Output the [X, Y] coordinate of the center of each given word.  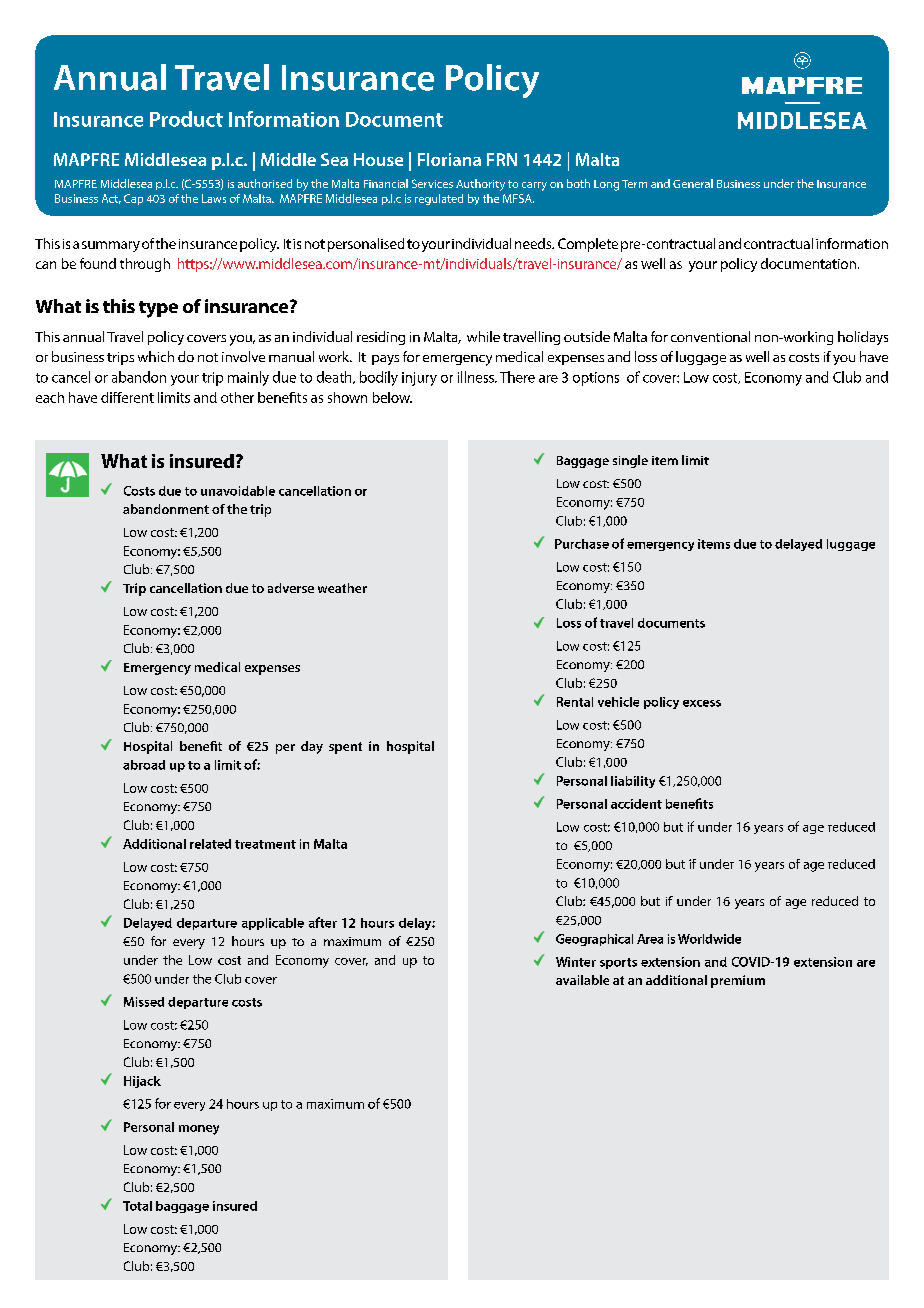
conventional [710, 336]
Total [137, 1206]
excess [702, 703]
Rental [575, 702]
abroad [144, 765]
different [127, 397]
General [693, 183]
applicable [273, 924]
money [199, 1130]
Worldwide [709, 939]
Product [186, 119]
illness [477, 377]
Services [432, 183]
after [323, 922]
